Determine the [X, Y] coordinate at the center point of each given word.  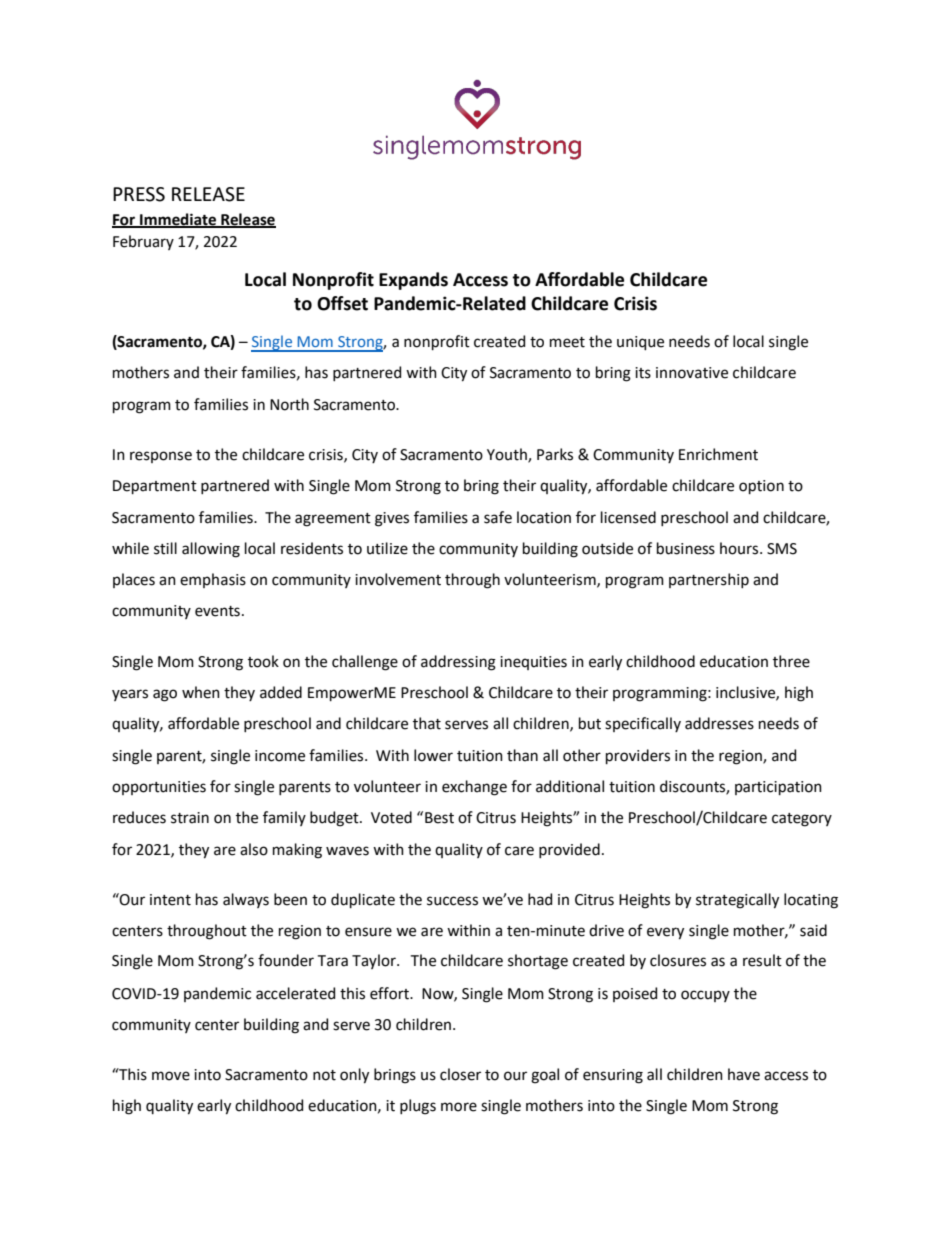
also [254, 849]
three [791, 661]
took [263, 661]
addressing [458, 663]
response [161, 457]
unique [640, 343]
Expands [413, 281]
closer [460, 1074]
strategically [737, 901]
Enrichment [718, 454]
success [452, 901]
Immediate [178, 220]
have [744, 1074]
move [171, 1076]
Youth [508, 455]
